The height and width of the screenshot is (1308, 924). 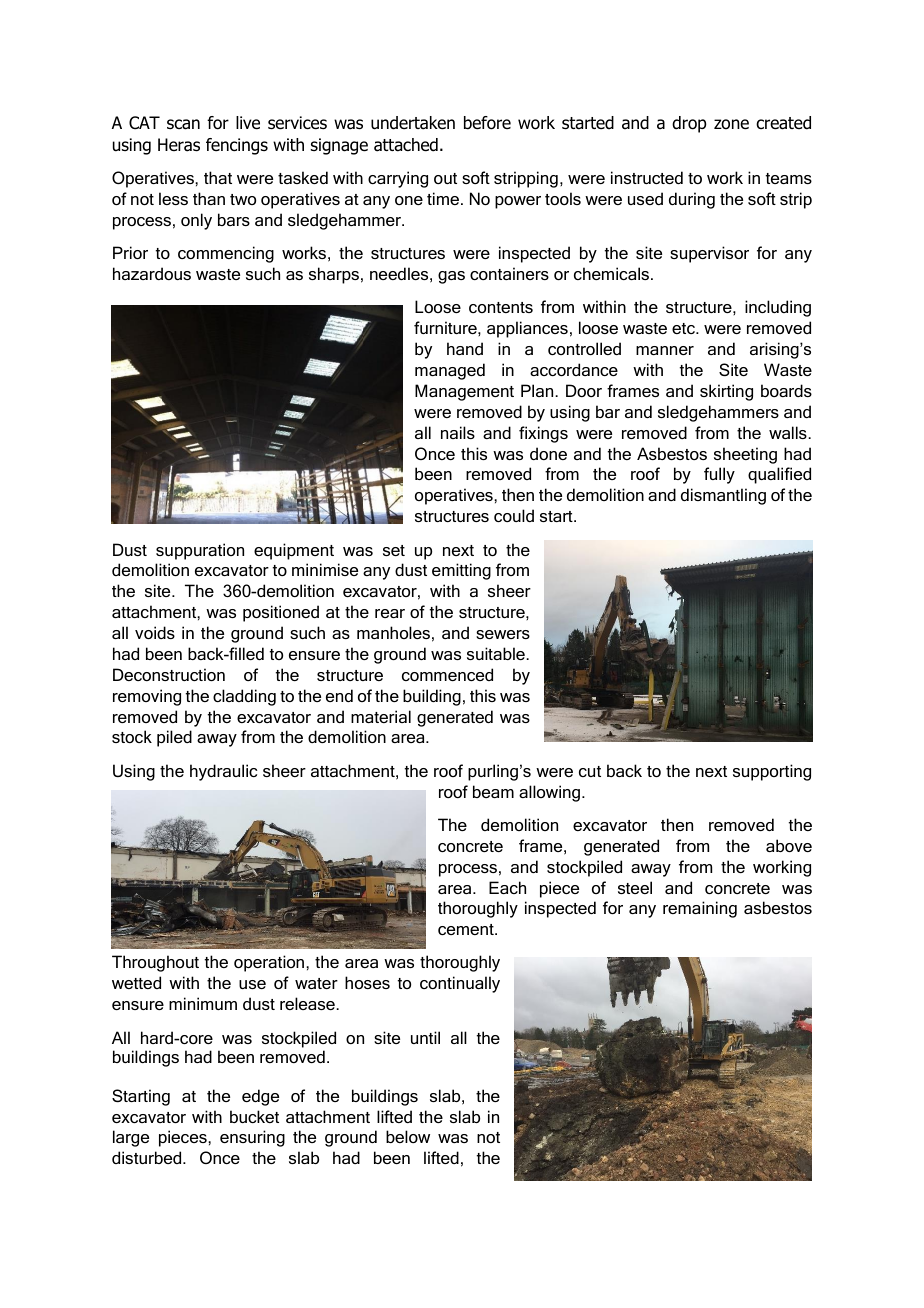 What do you see at coordinates (689, 124) in the screenshot?
I see `drop` at bounding box center [689, 124].
